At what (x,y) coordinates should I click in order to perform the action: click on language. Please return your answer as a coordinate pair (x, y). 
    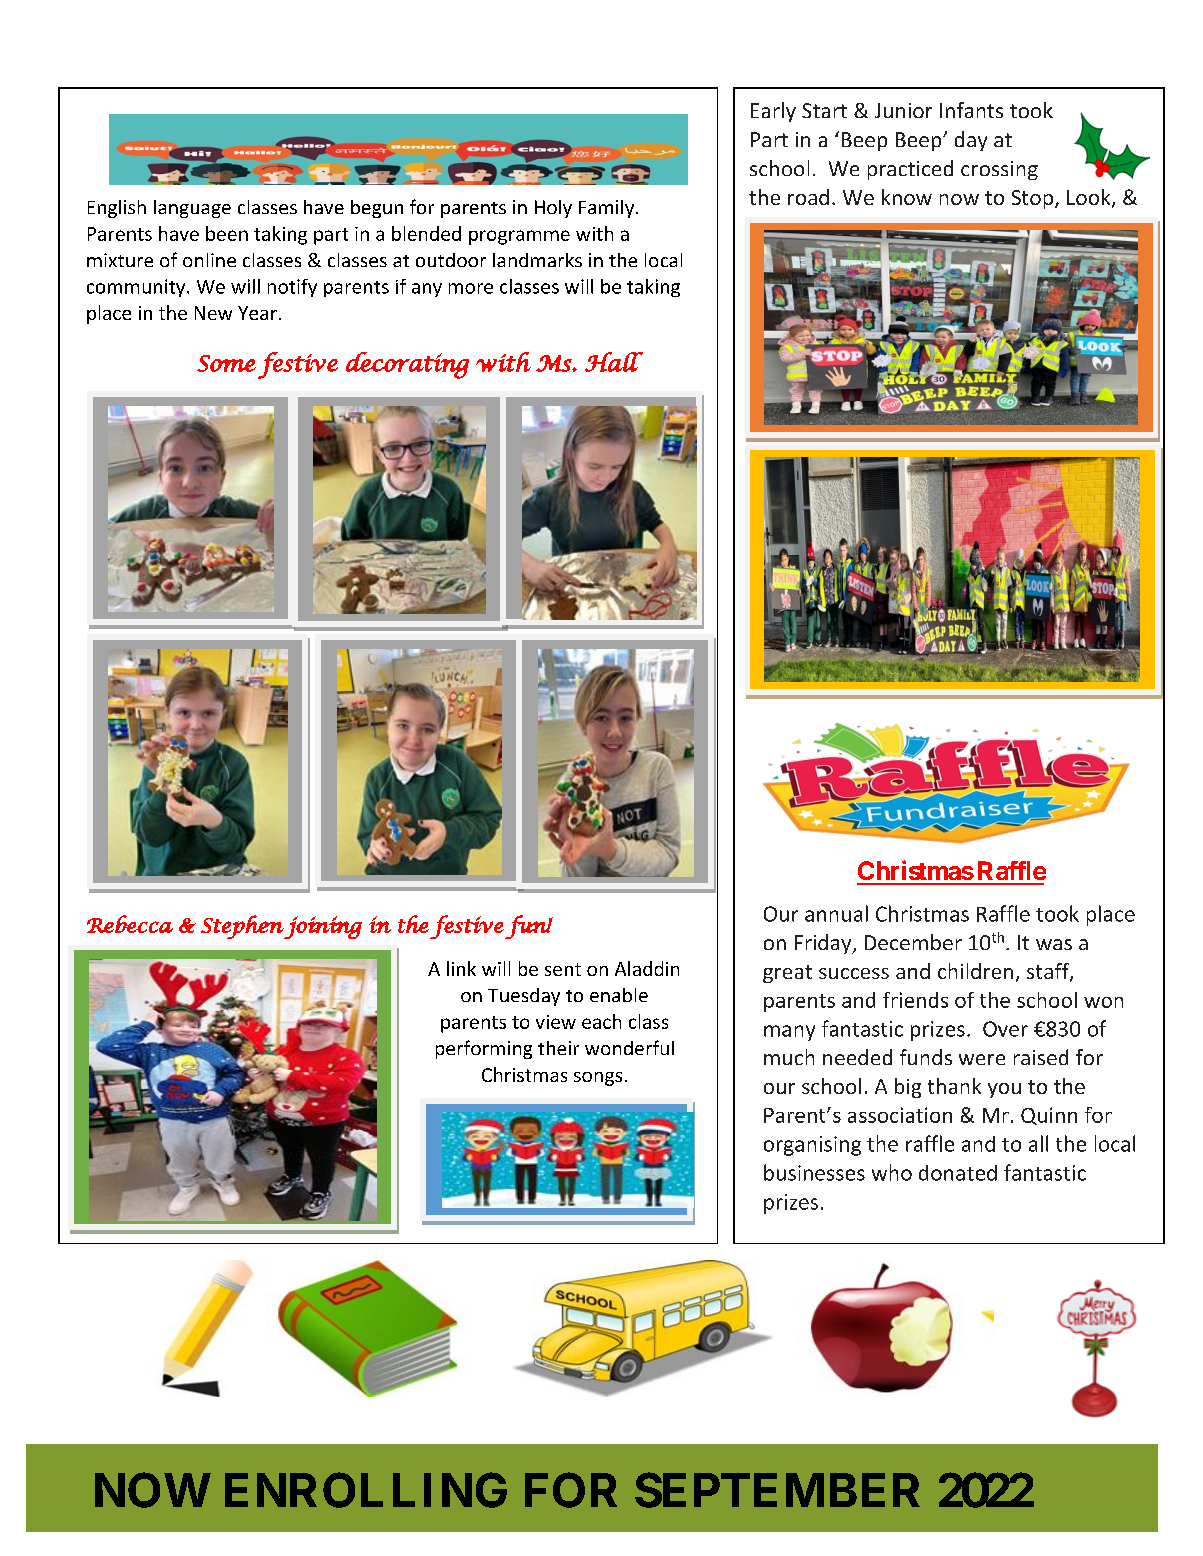
    Looking at the image, I should click on (192, 209).
